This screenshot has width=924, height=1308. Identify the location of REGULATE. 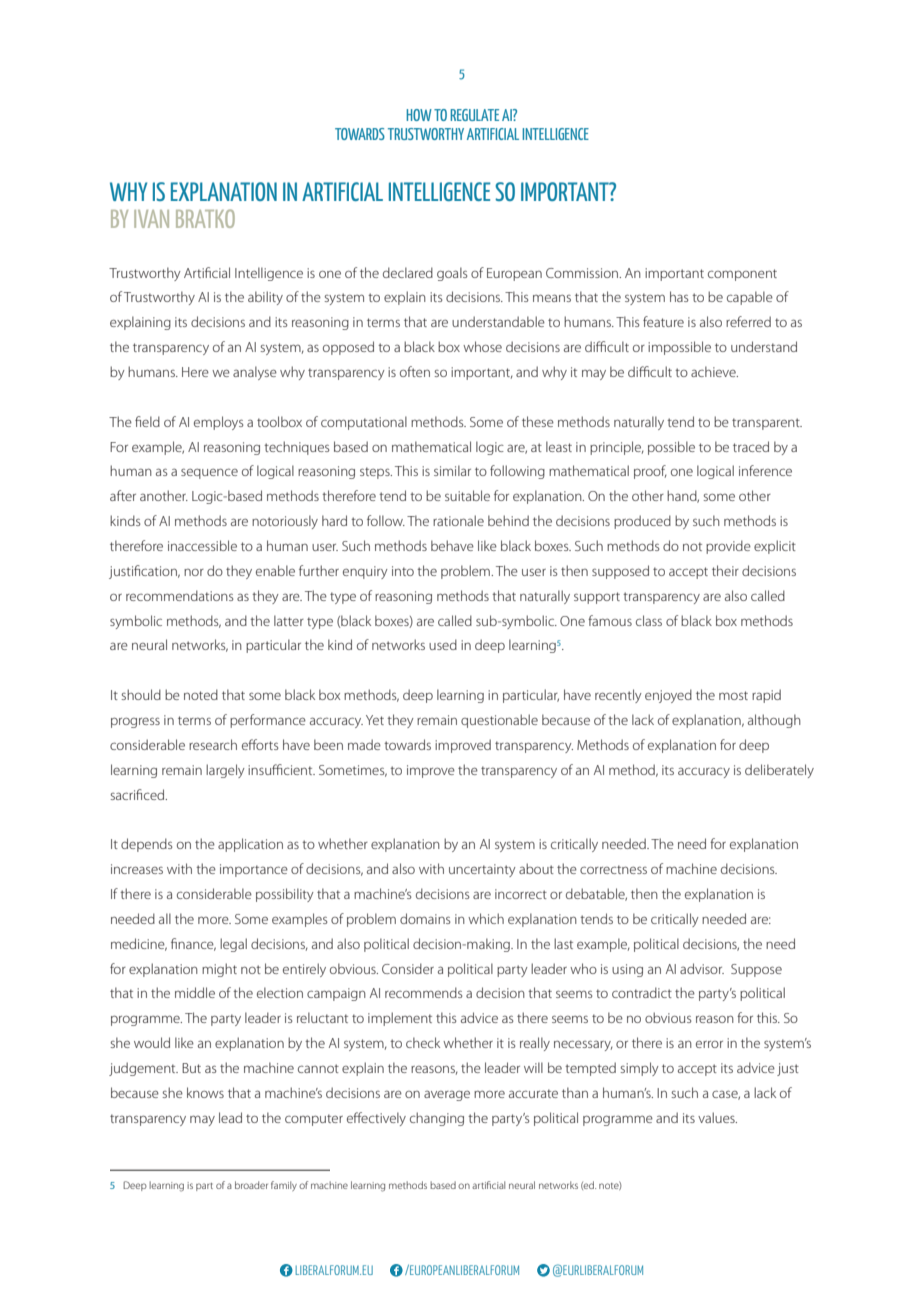
(474, 115).
